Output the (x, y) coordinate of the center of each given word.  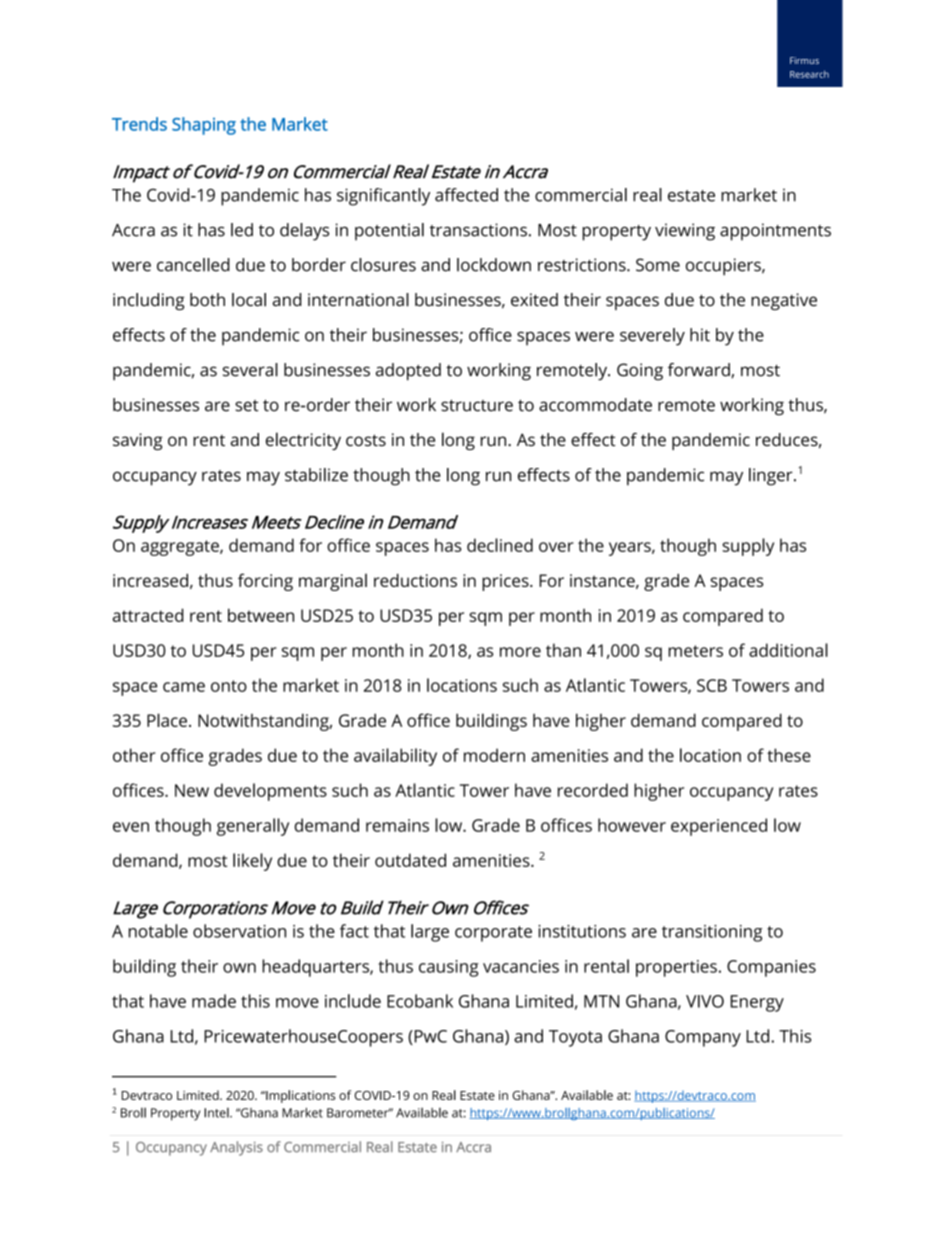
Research (809, 74)
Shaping (204, 126)
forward (700, 370)
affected (466, 195)
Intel (217, 1113)
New (192, 790)
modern (494, 755)
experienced (719, 827)
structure (477, 405)
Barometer (359, 1113)
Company (703, 1038)
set (247, 406)
